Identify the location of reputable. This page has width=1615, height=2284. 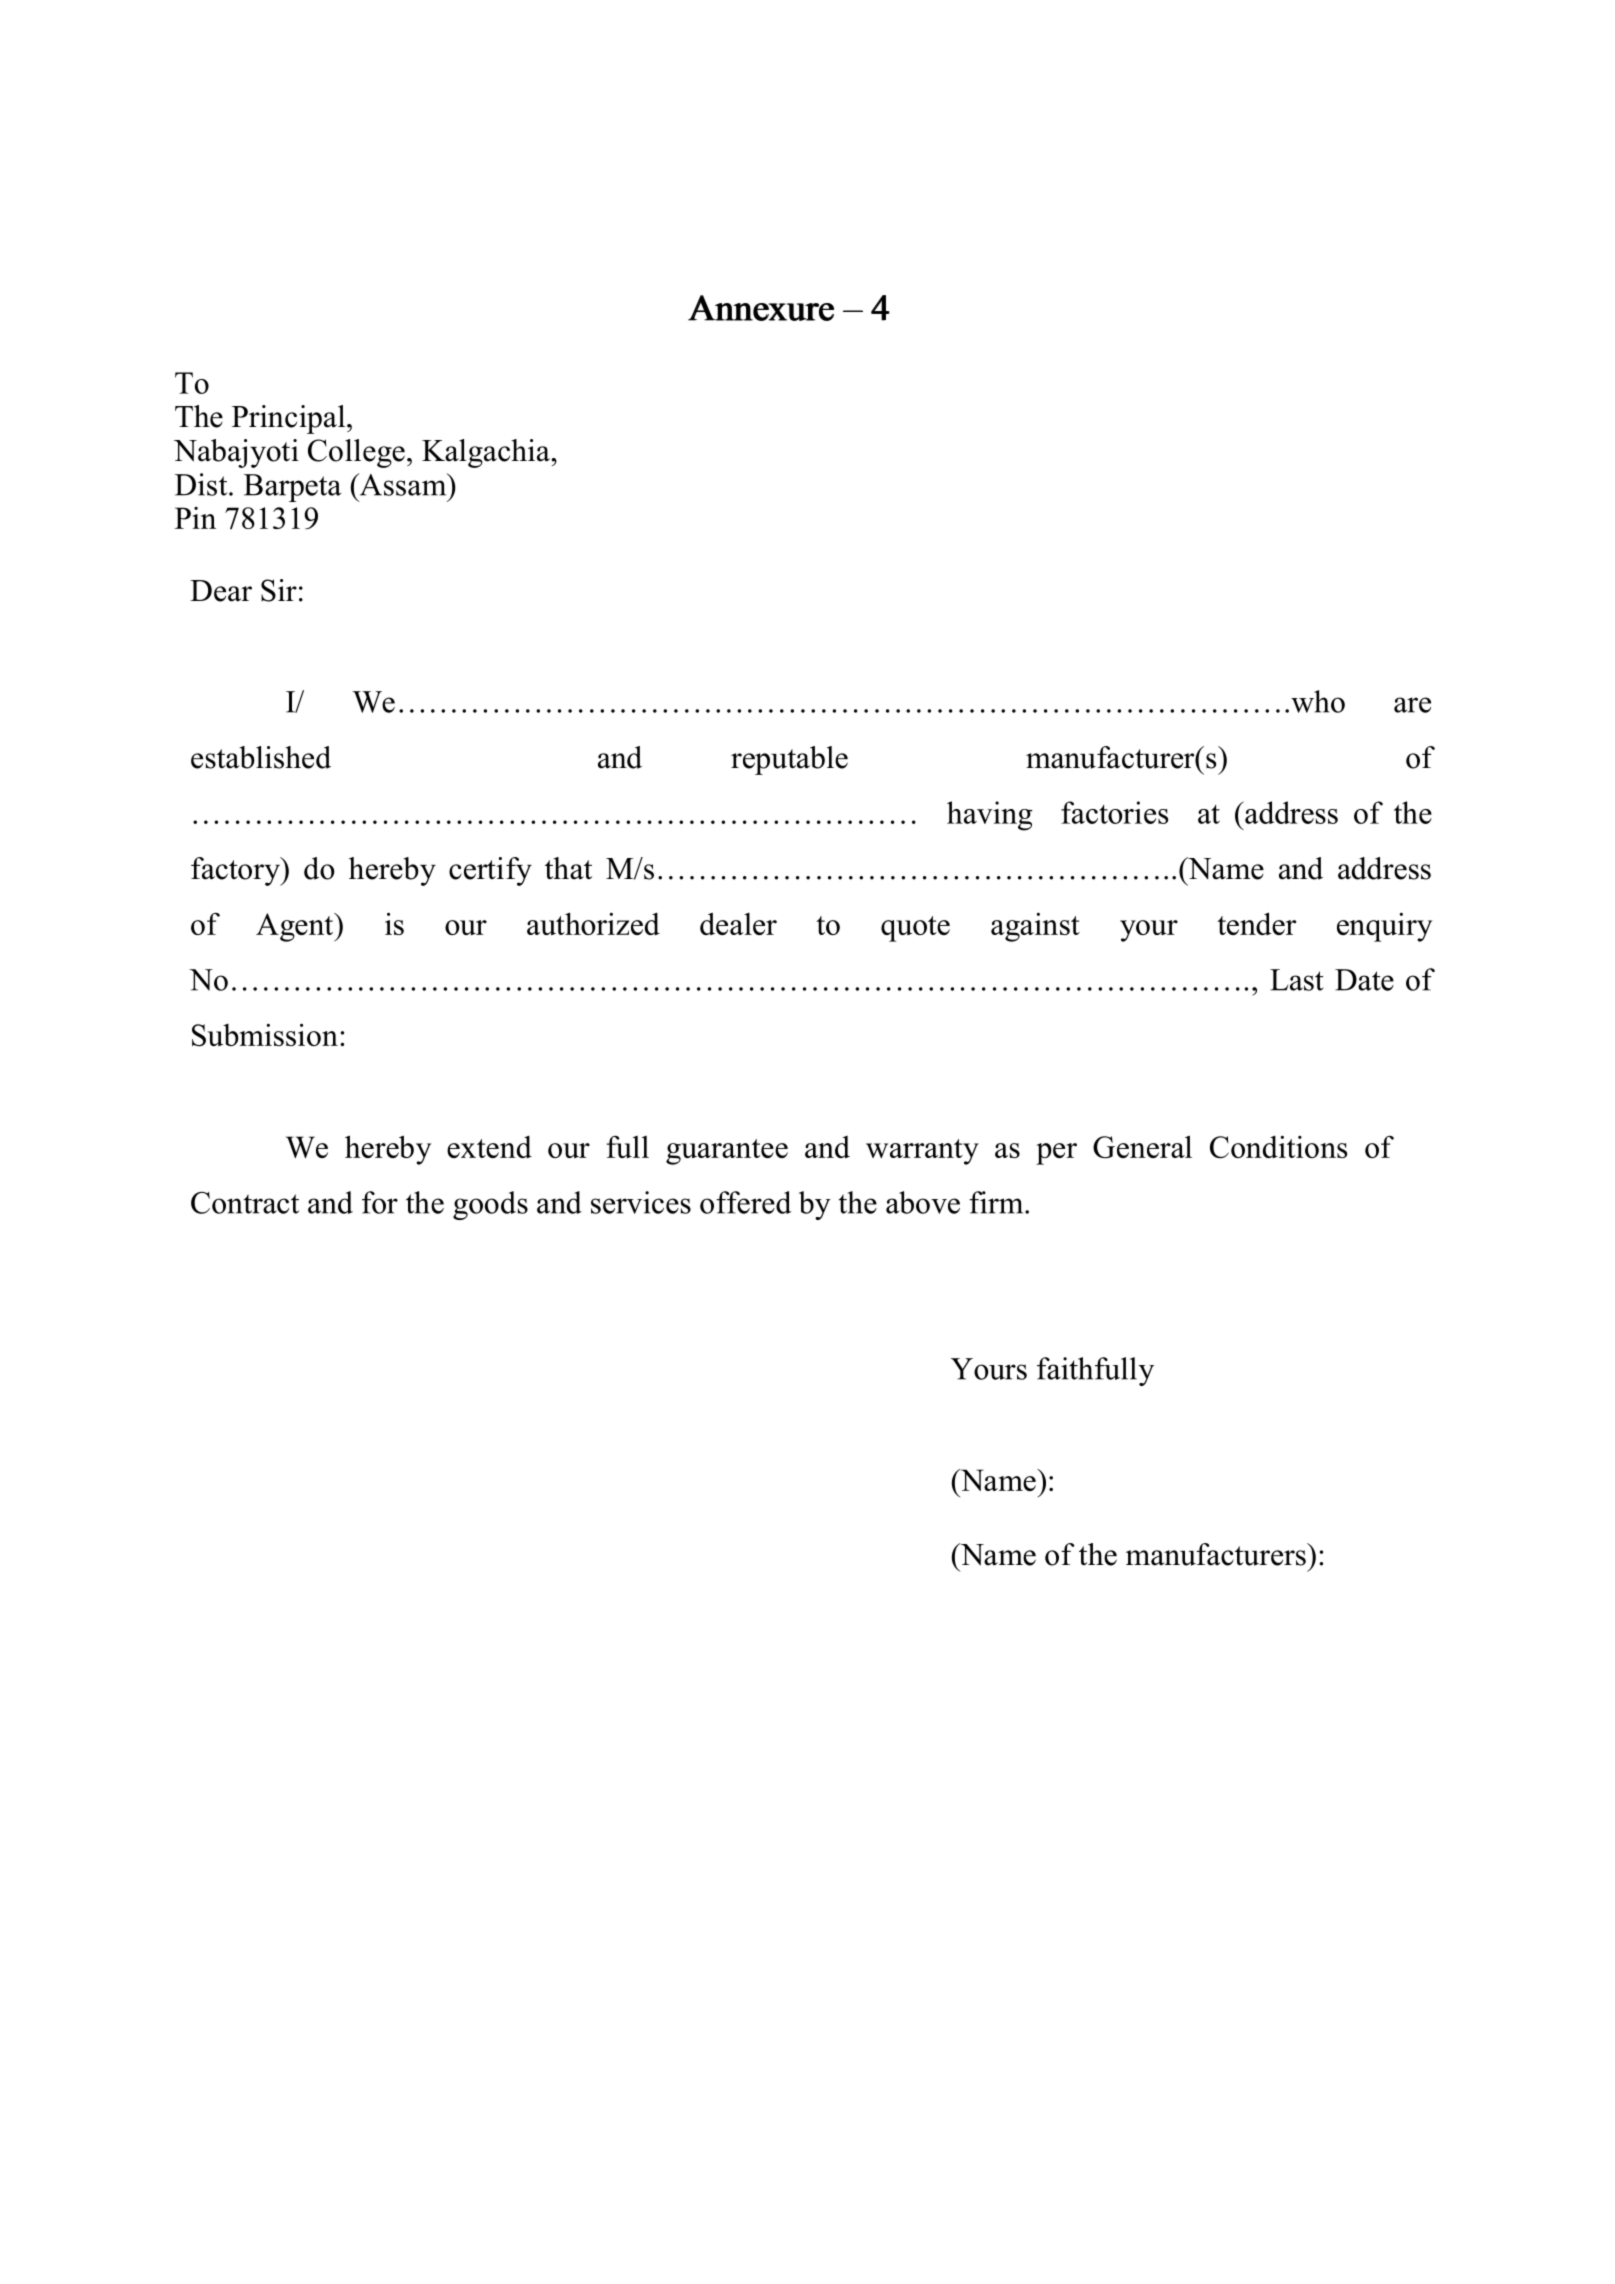
(789, 760).
